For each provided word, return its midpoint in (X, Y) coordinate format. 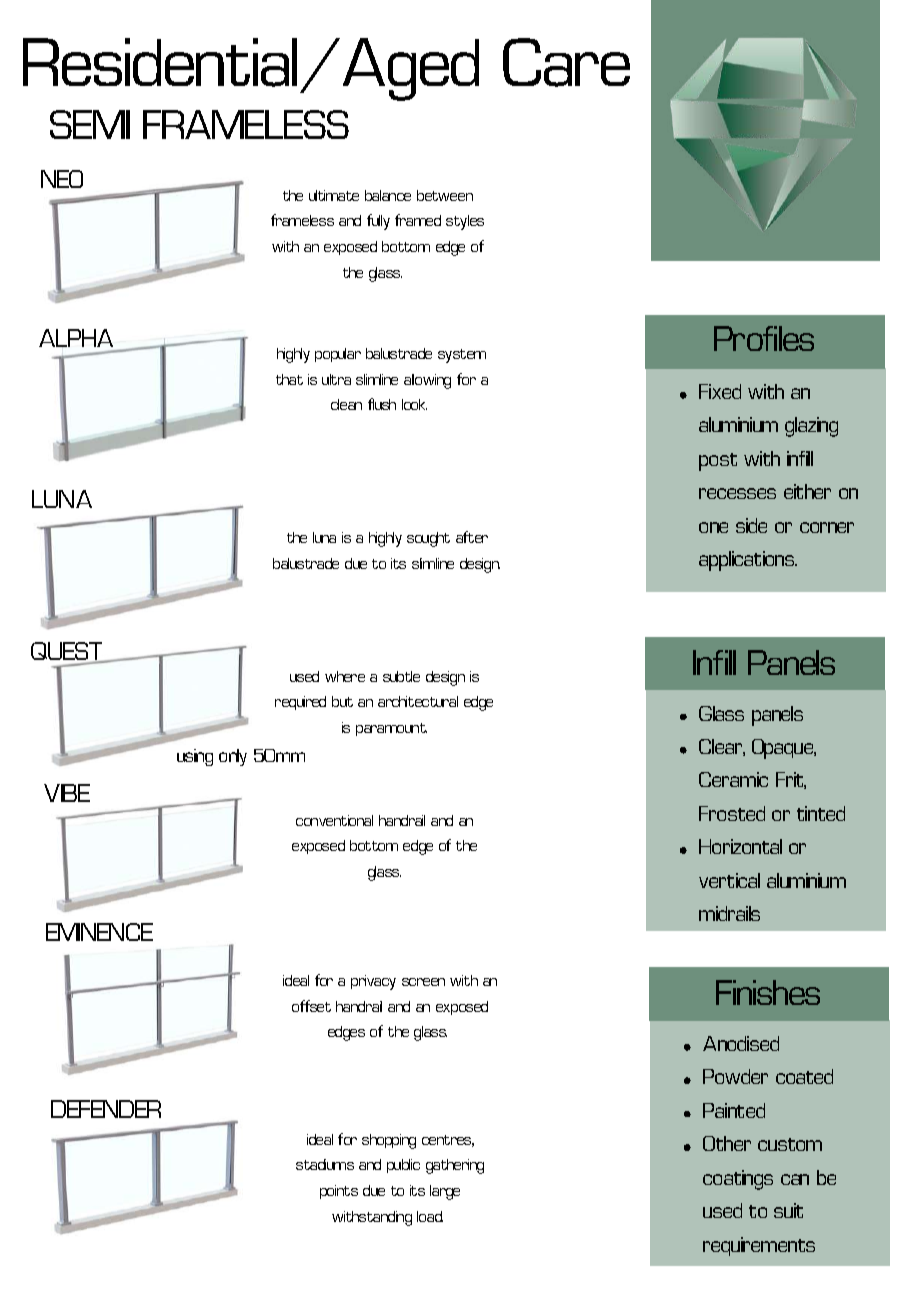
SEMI (90, 124)
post (718, 462)
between (445, 195)
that (289, 379)
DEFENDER (106, 1109)
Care (566, 62)
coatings (738, 1180)
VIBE (67, 793)
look (414, 404)
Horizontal (740, 846)
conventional (334, 820)
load (430, 1216)
